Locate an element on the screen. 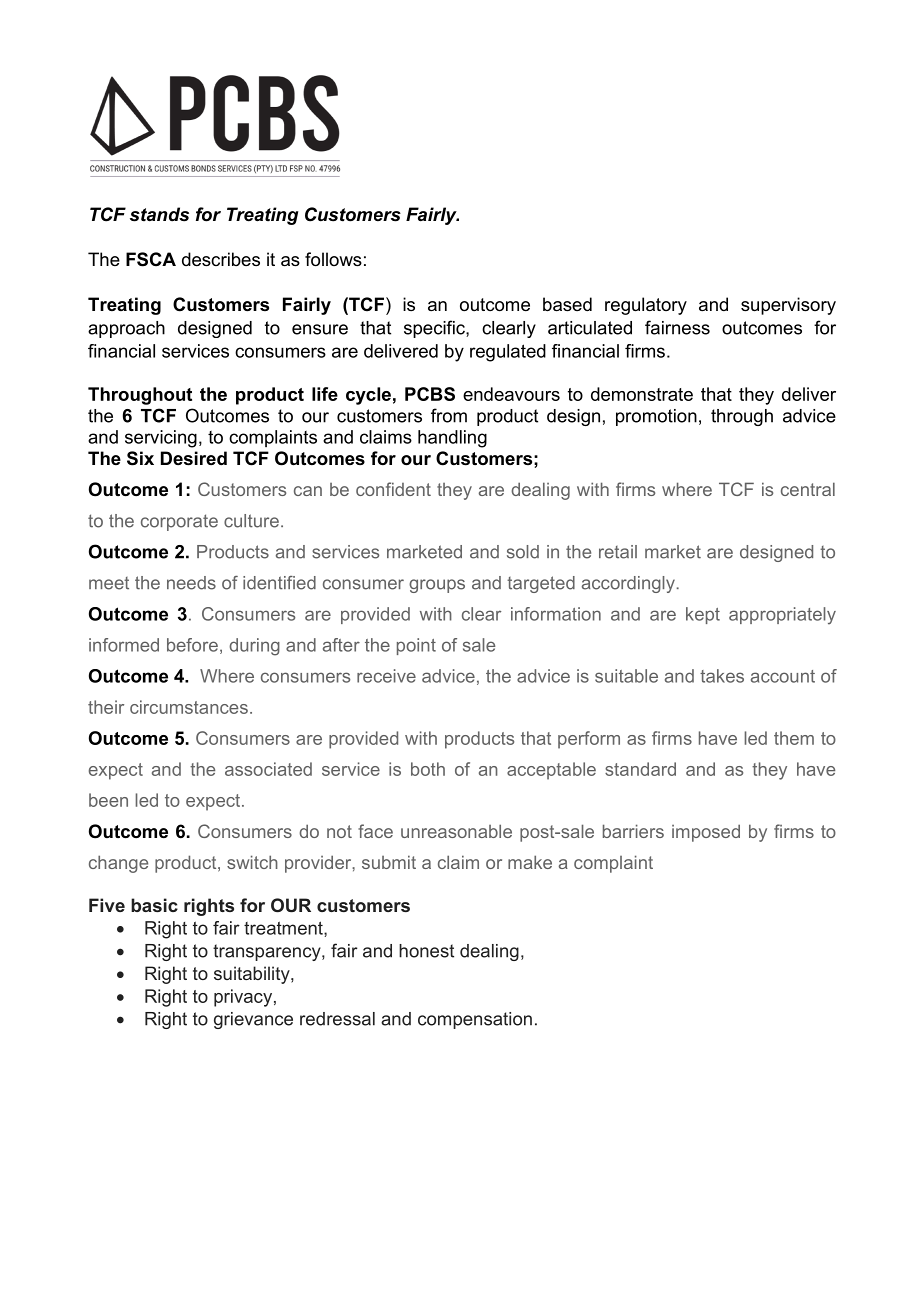  kept is located at coordinates (703, 615).
